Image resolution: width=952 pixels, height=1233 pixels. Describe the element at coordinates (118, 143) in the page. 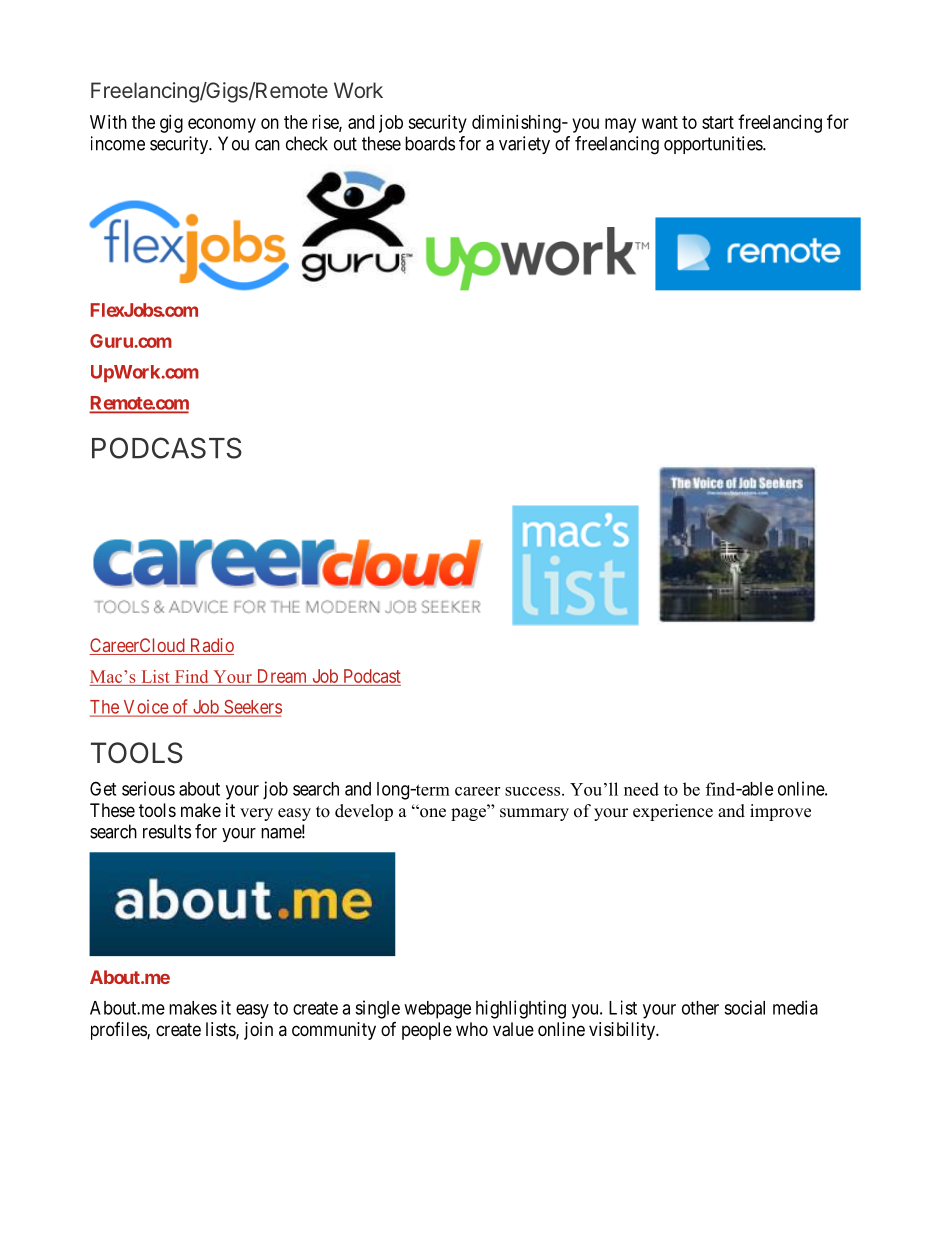

I see `income` at that location.
